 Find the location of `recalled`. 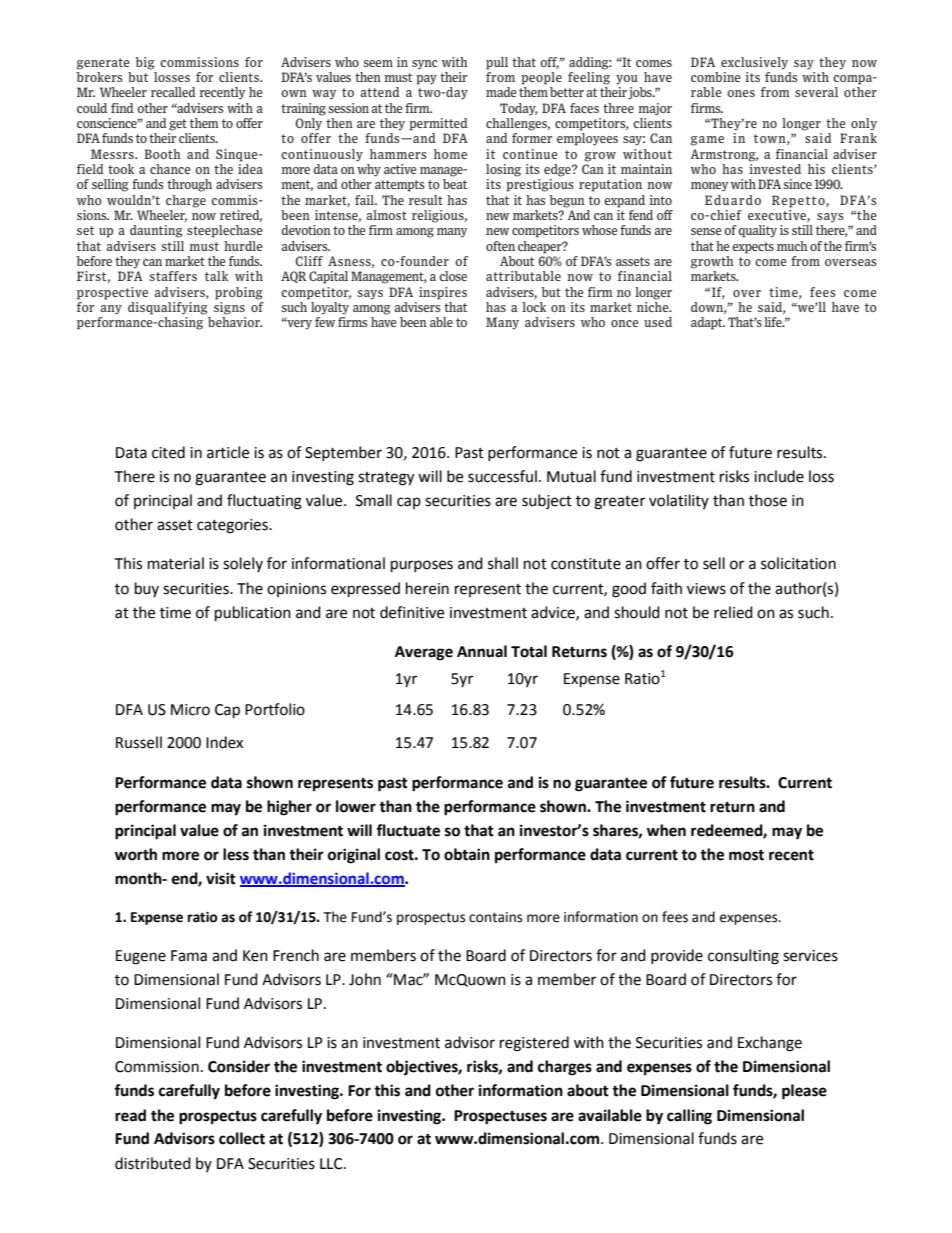

recalled is located at coordinates (173, 92).
